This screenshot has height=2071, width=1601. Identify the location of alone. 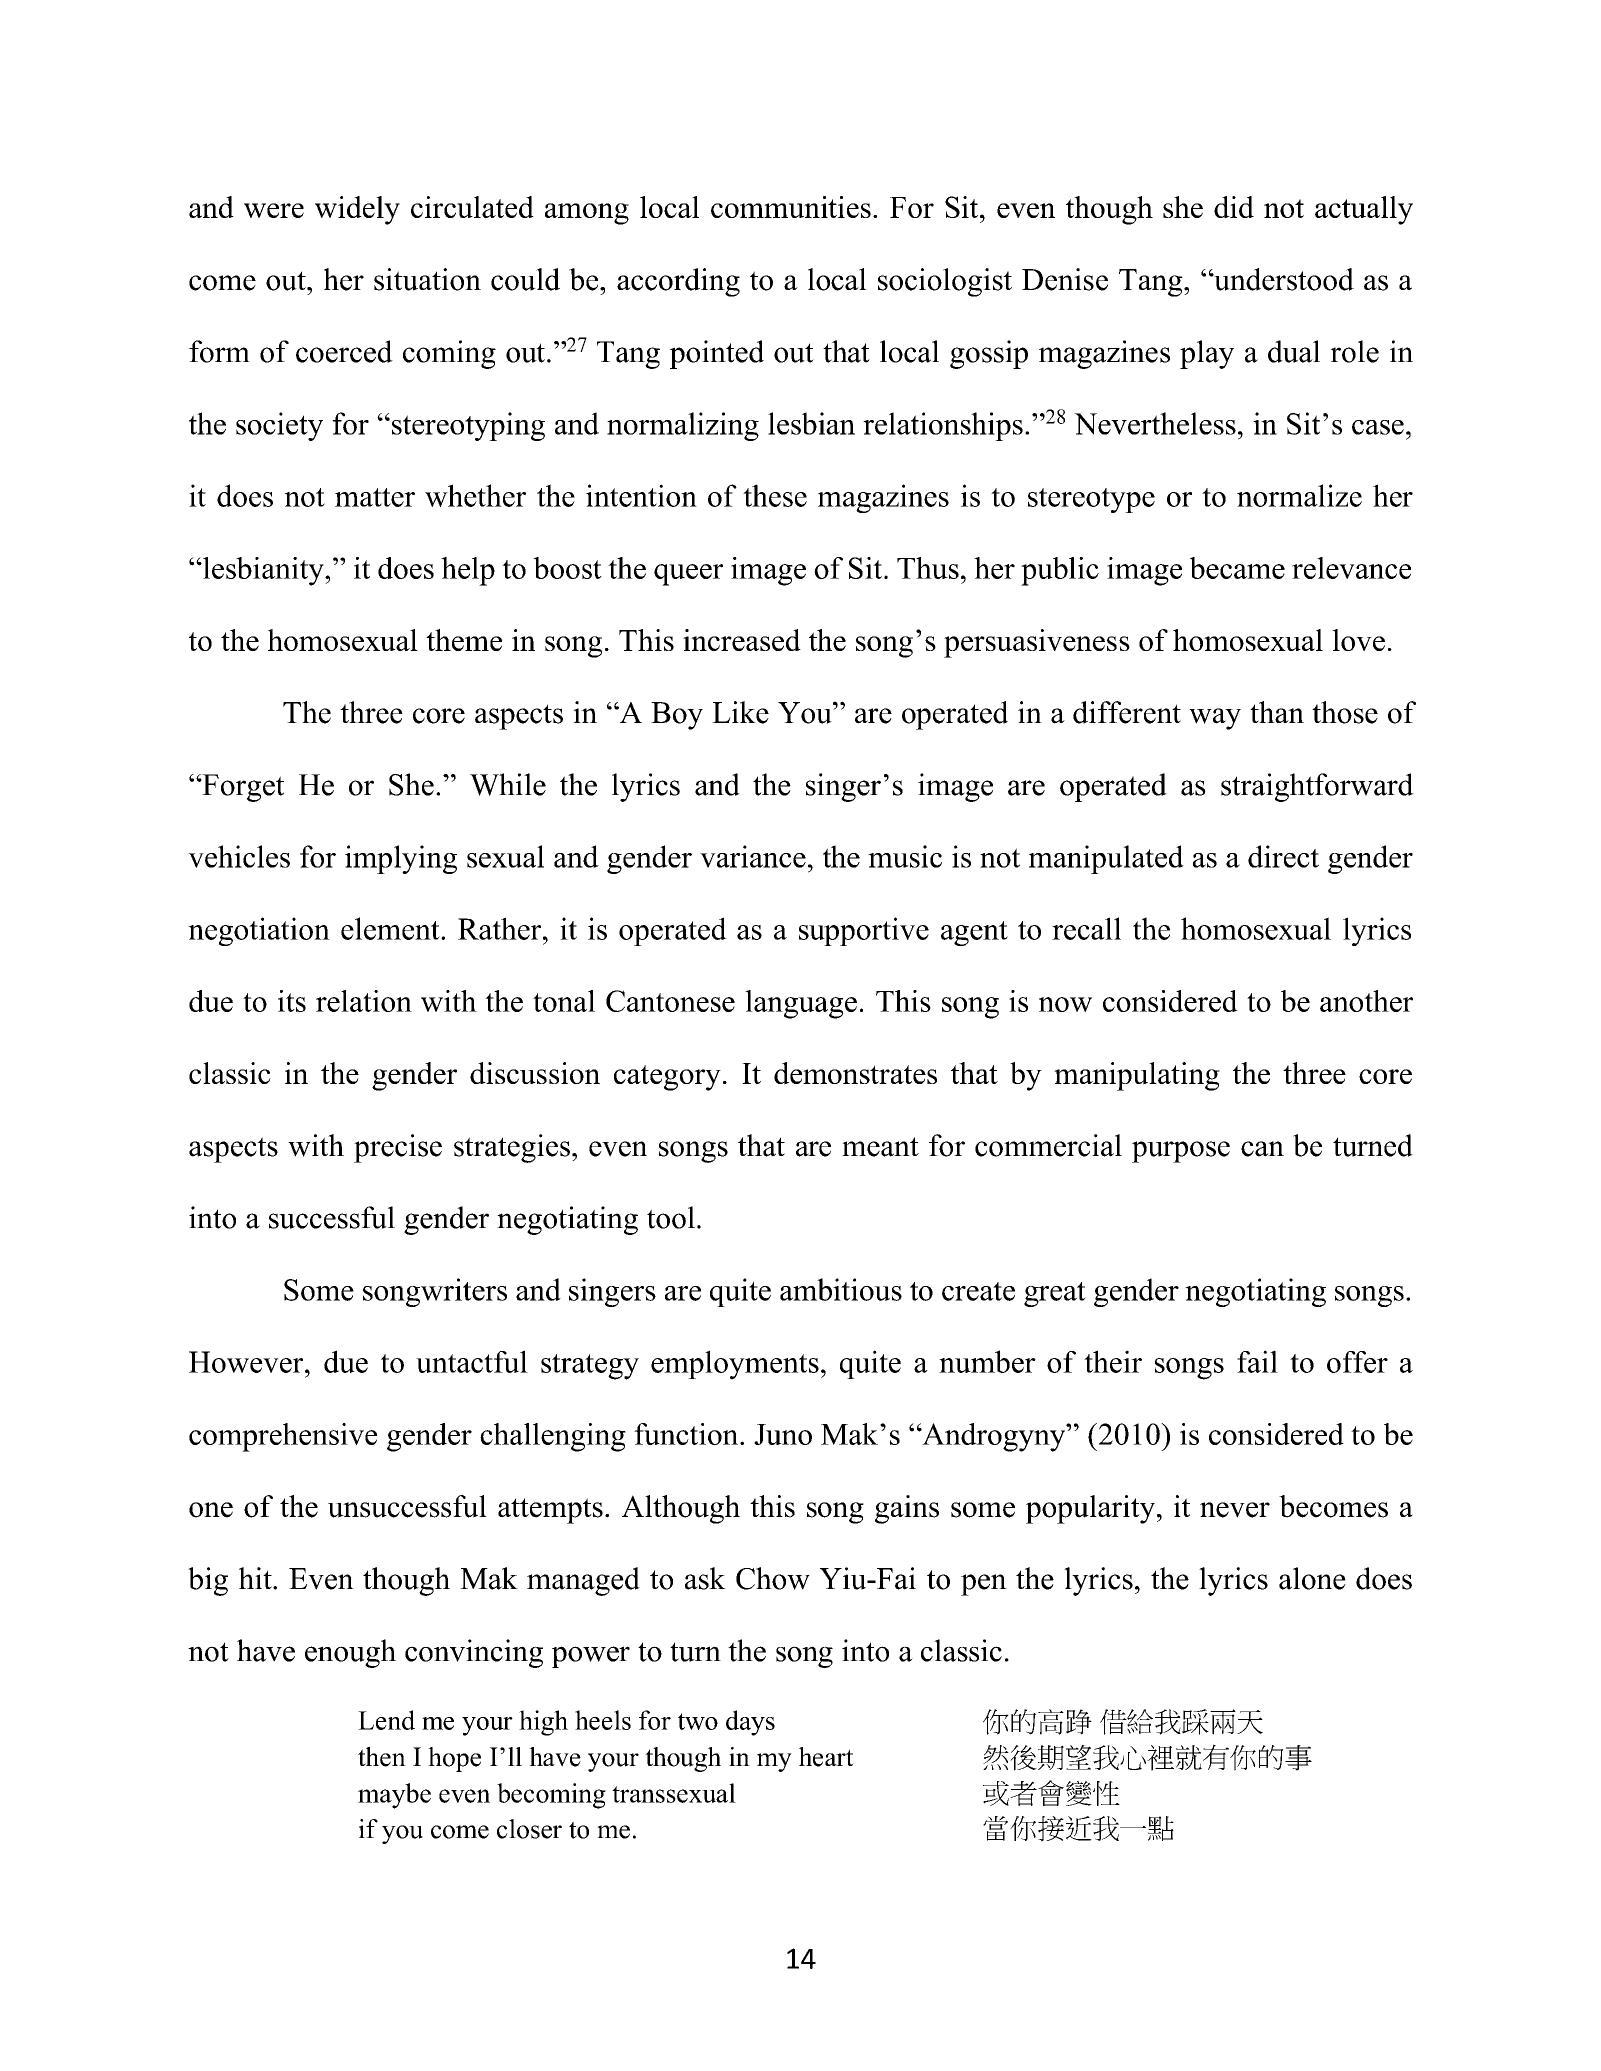
(1312, 1578).
